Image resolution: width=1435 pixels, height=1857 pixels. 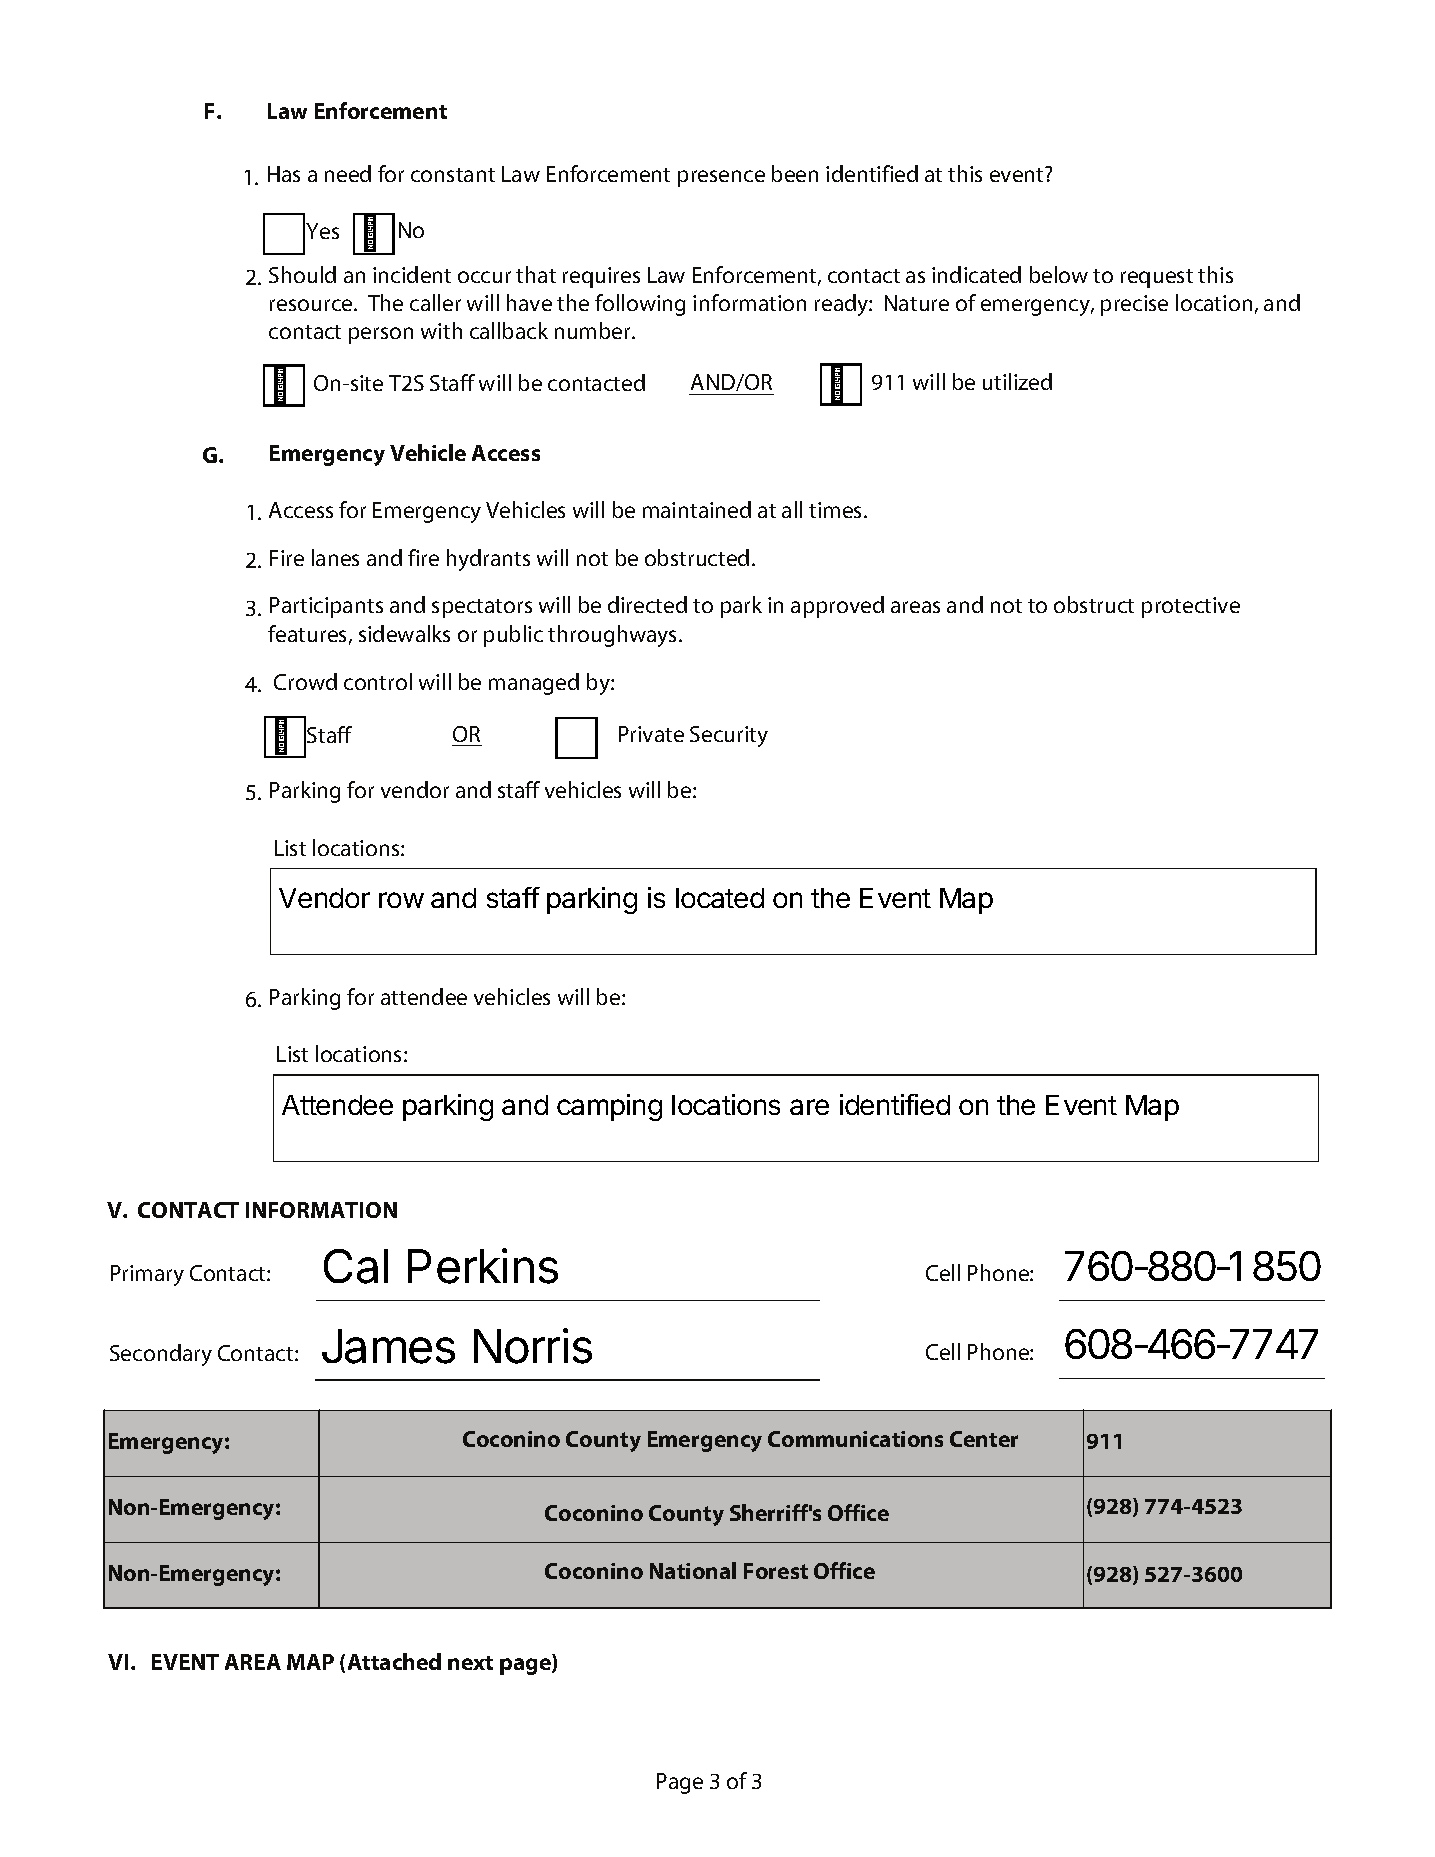 What do you see at coordinates (394, 1661) in the page?
I see `Attached` at bounding box center [394, 1661].
